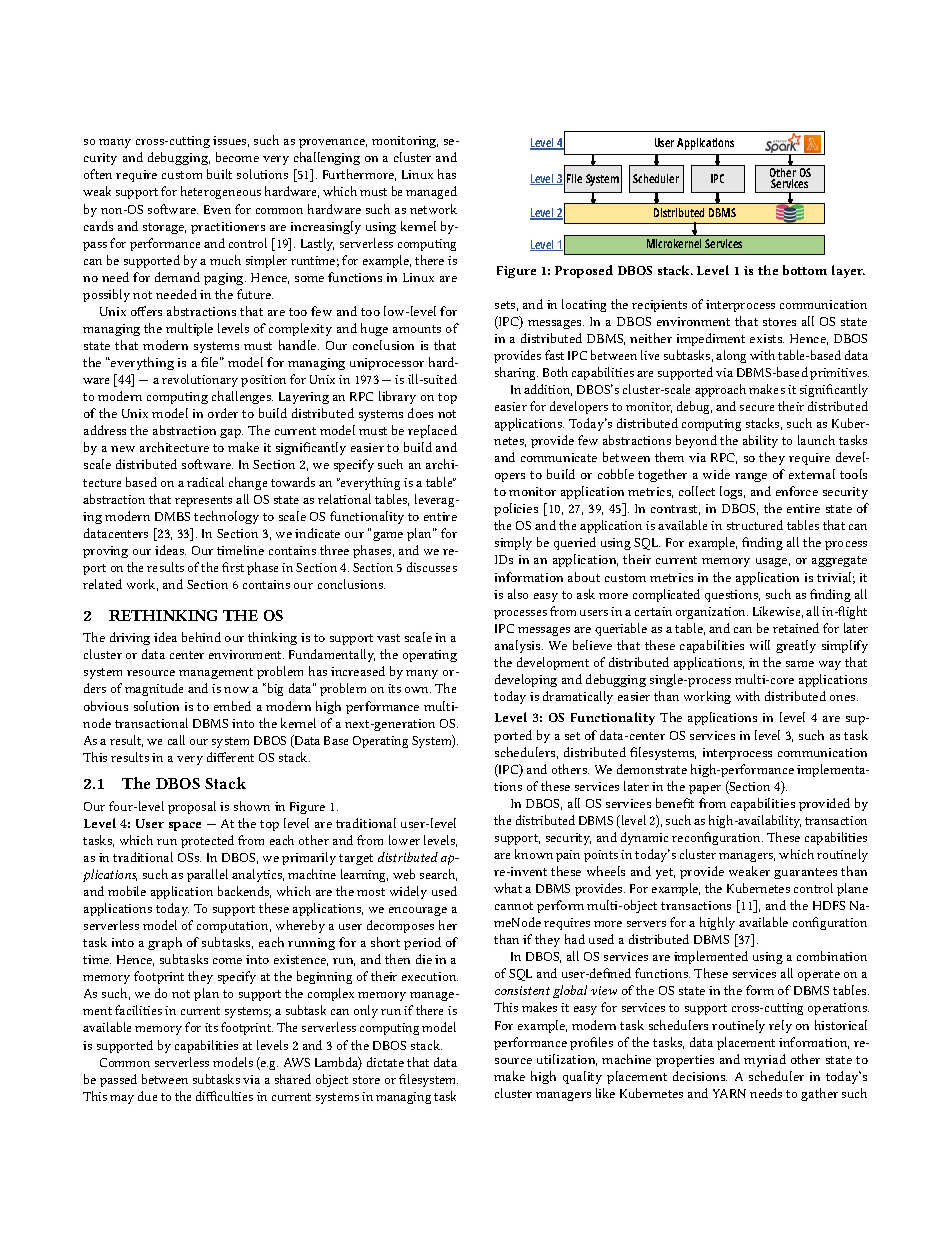 The width and height of the screenshot is (952, 1233). What do you see at coordinates (205, 482) in the screenshot?
I see `radical` at bounding box center [205, 482].
